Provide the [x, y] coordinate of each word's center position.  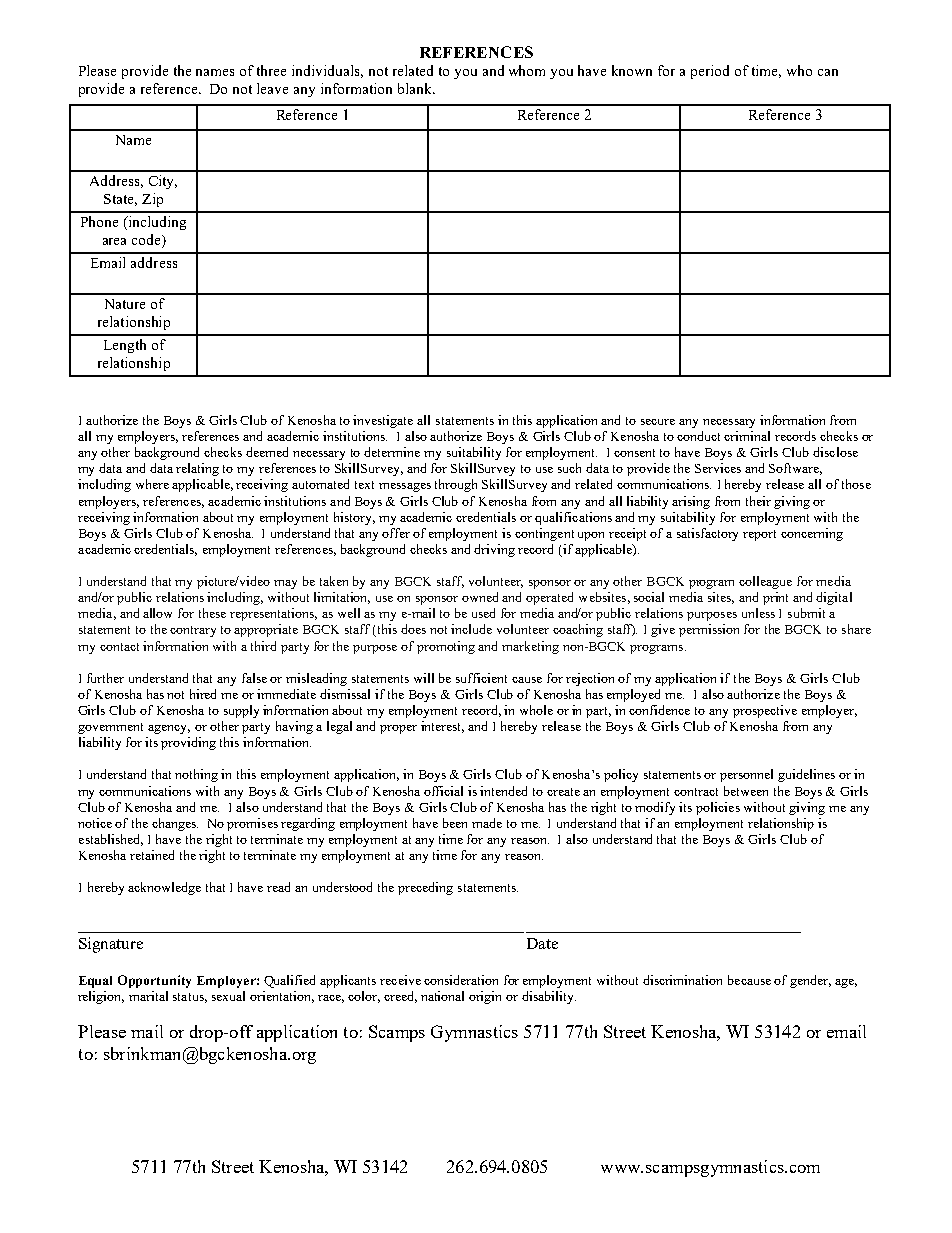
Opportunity [154, 981]
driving [494, 550]
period [710, 72]
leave [272, 88]
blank [416, 88]
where [152, 484]
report [759, 535]
